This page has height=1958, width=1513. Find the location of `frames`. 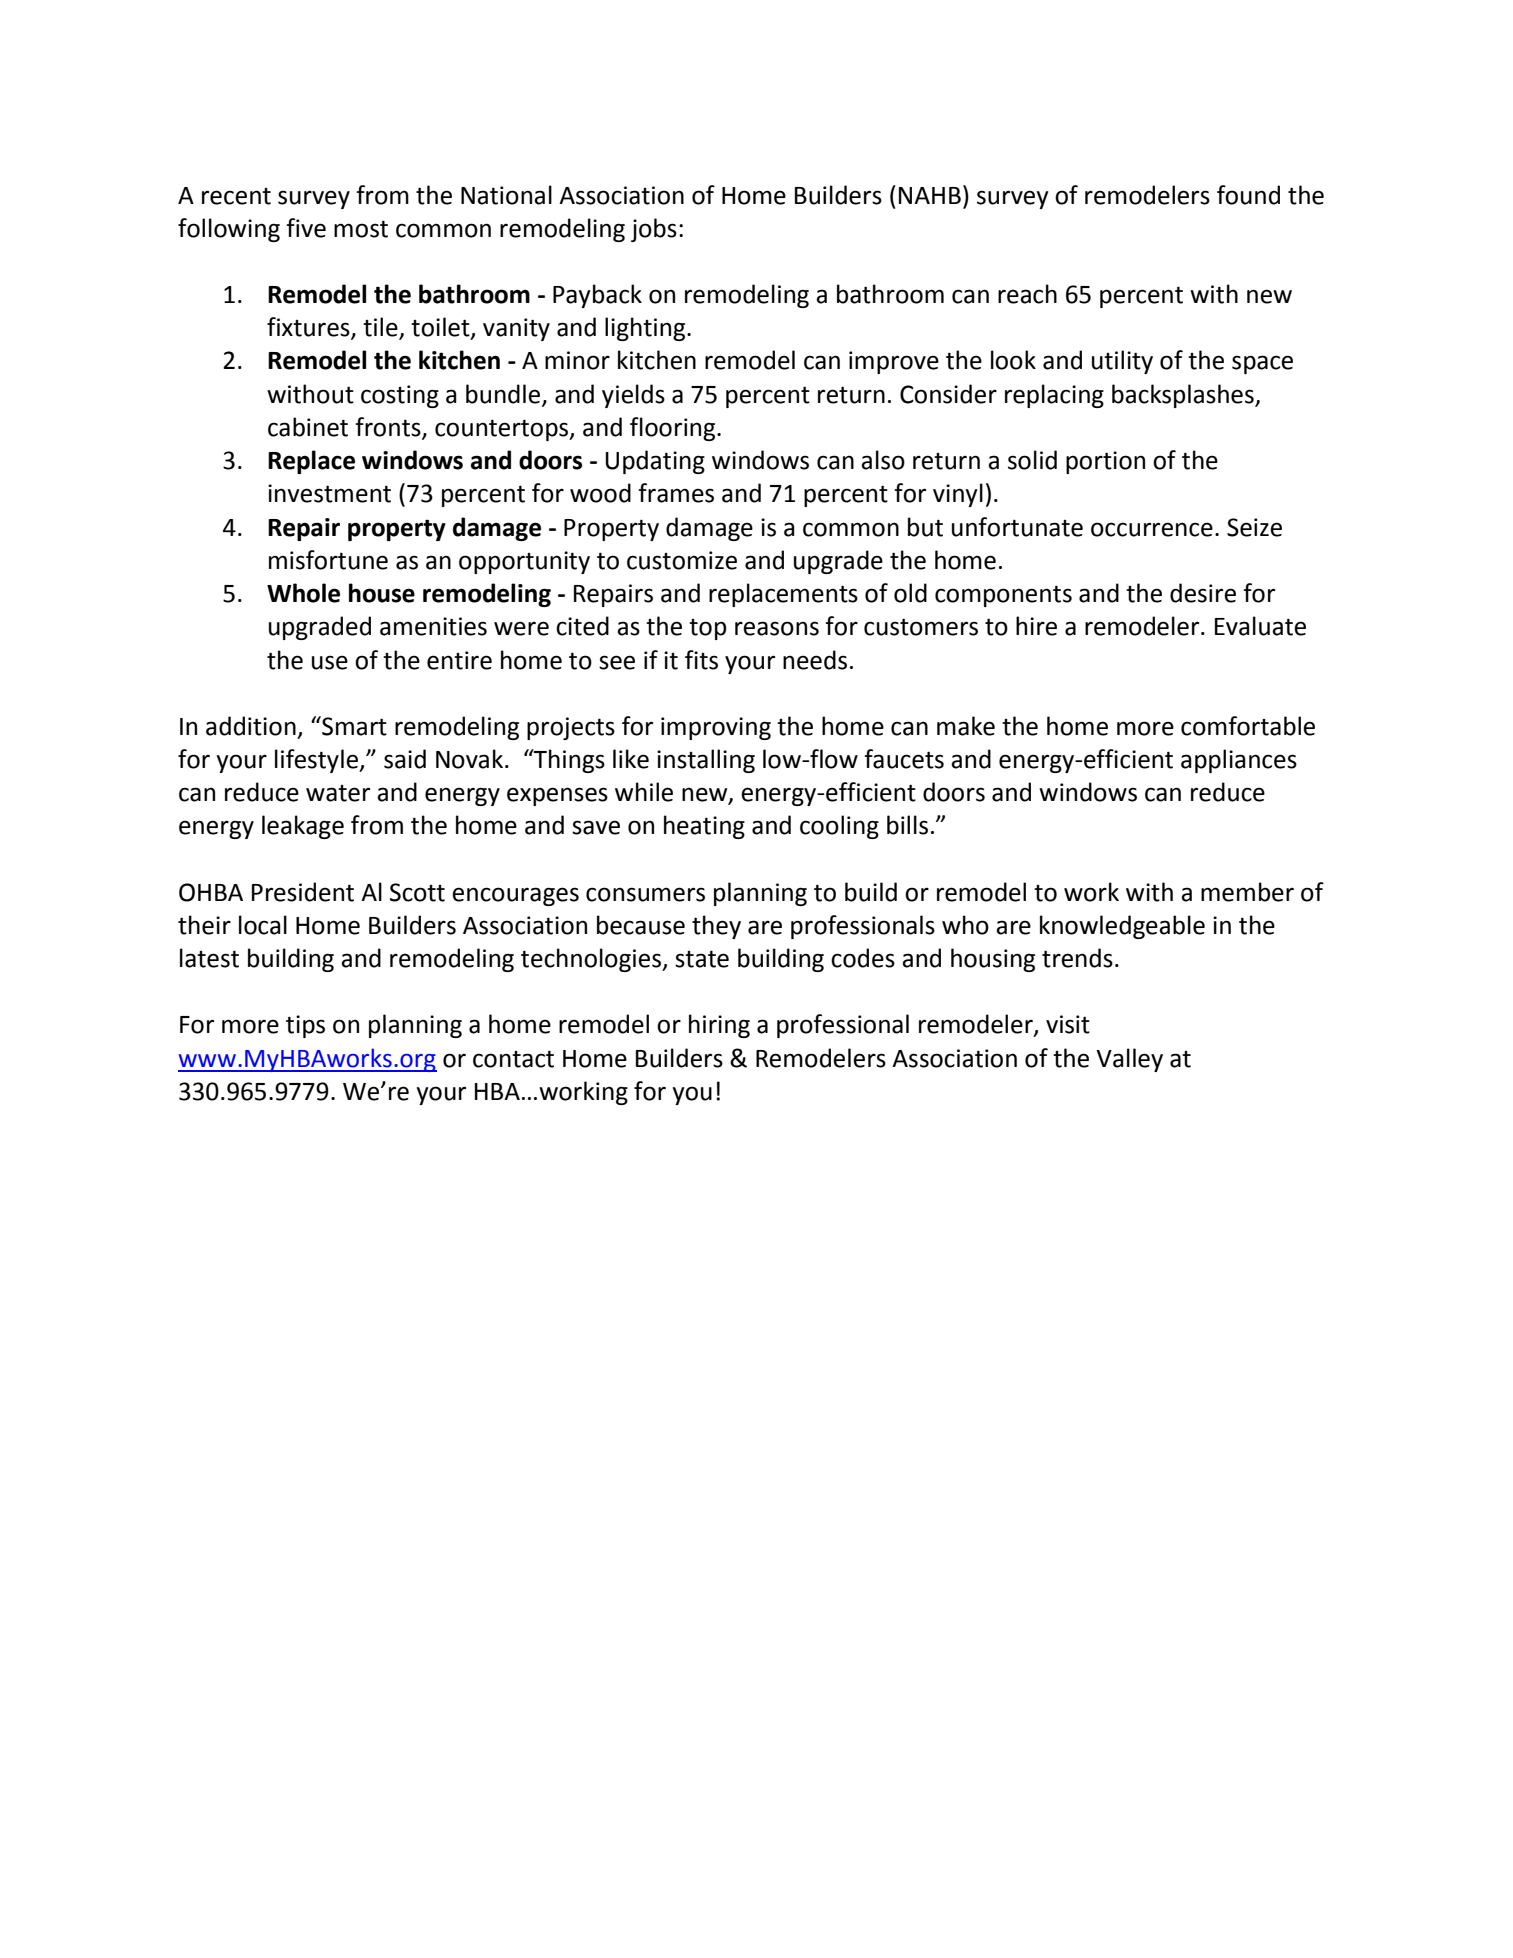

frames is located at coordinates (676, 493).
